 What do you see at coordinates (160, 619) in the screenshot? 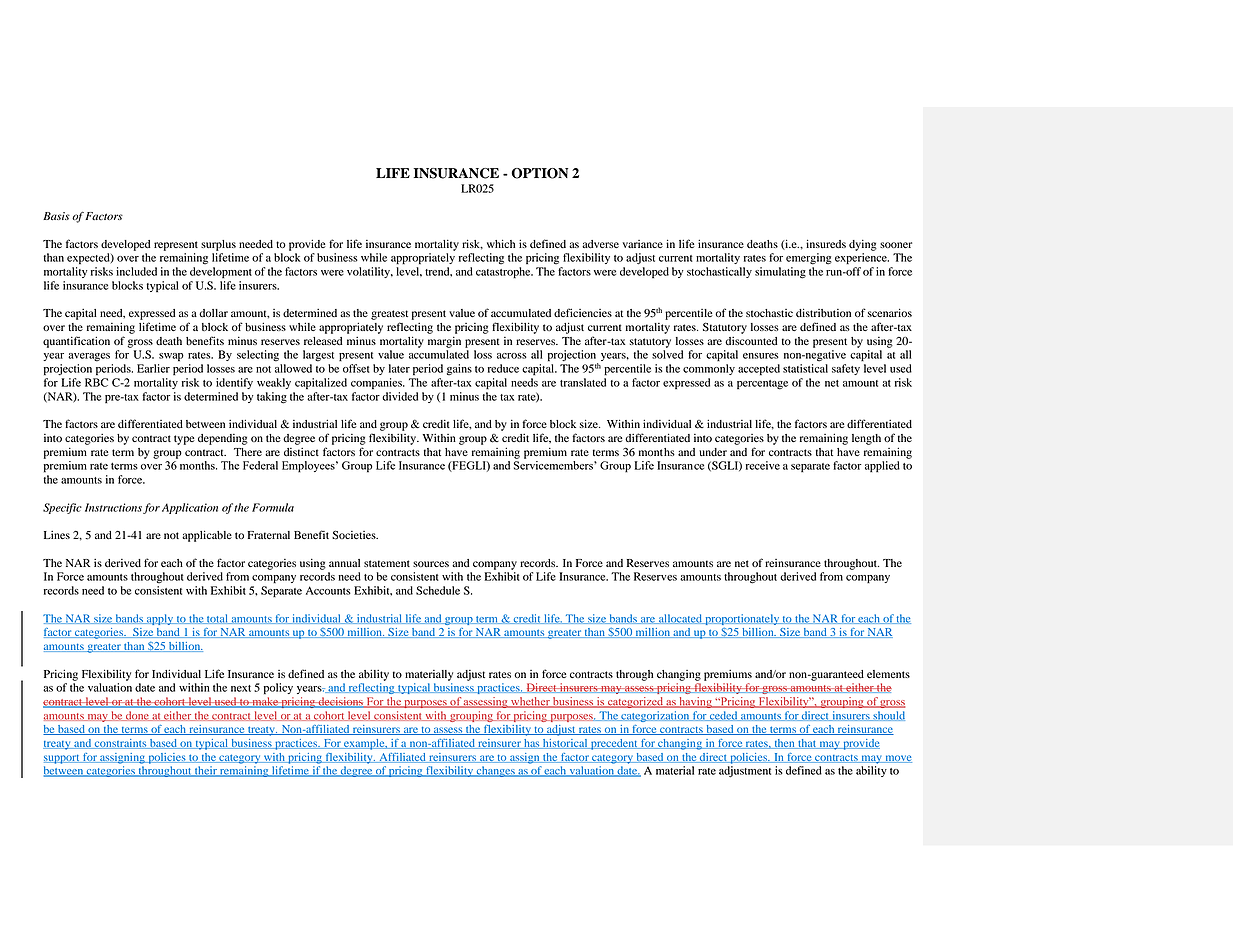
I see `apply` at bounding box center [160, 619].
